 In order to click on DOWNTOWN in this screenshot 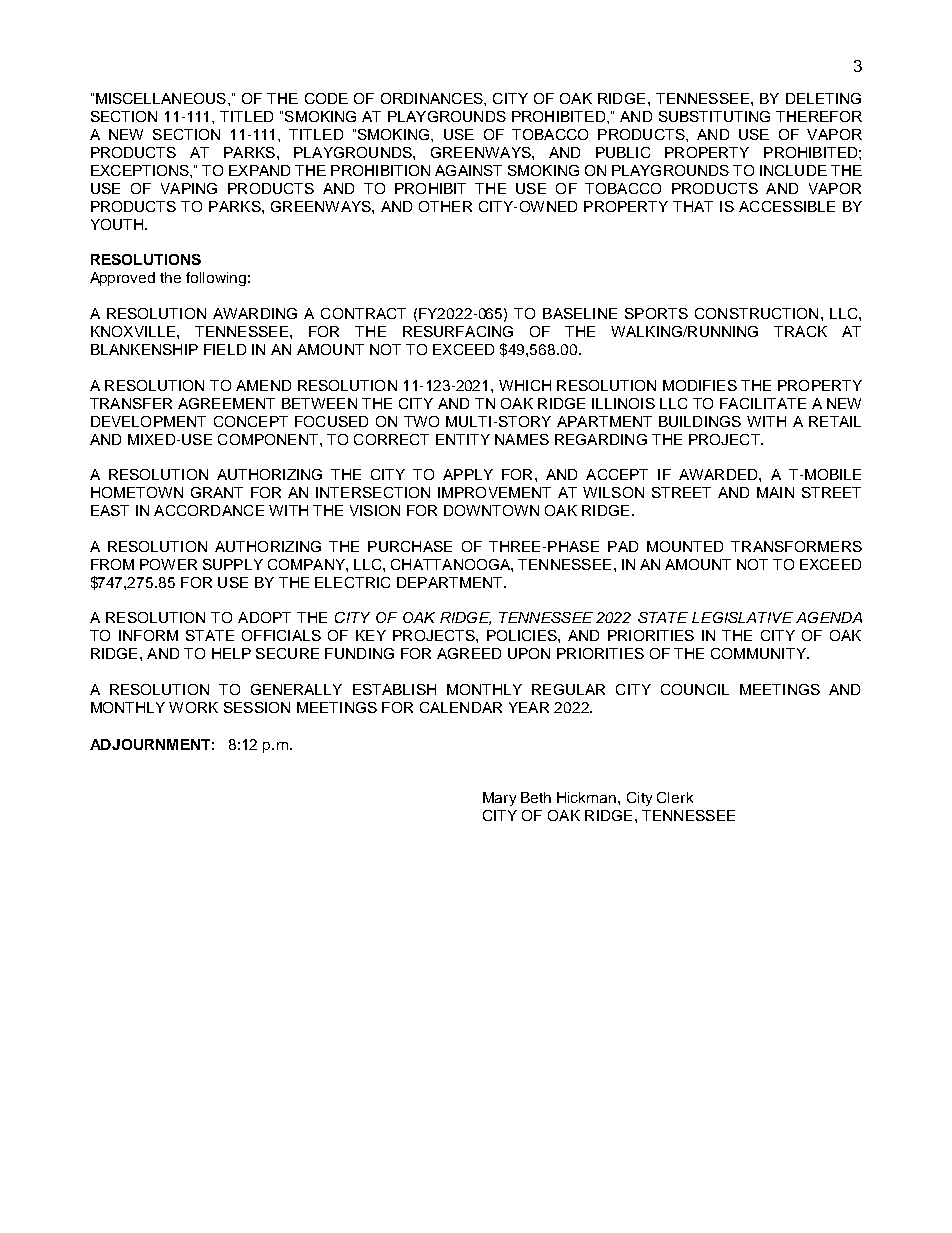, I will do `click(491, 510)`.
